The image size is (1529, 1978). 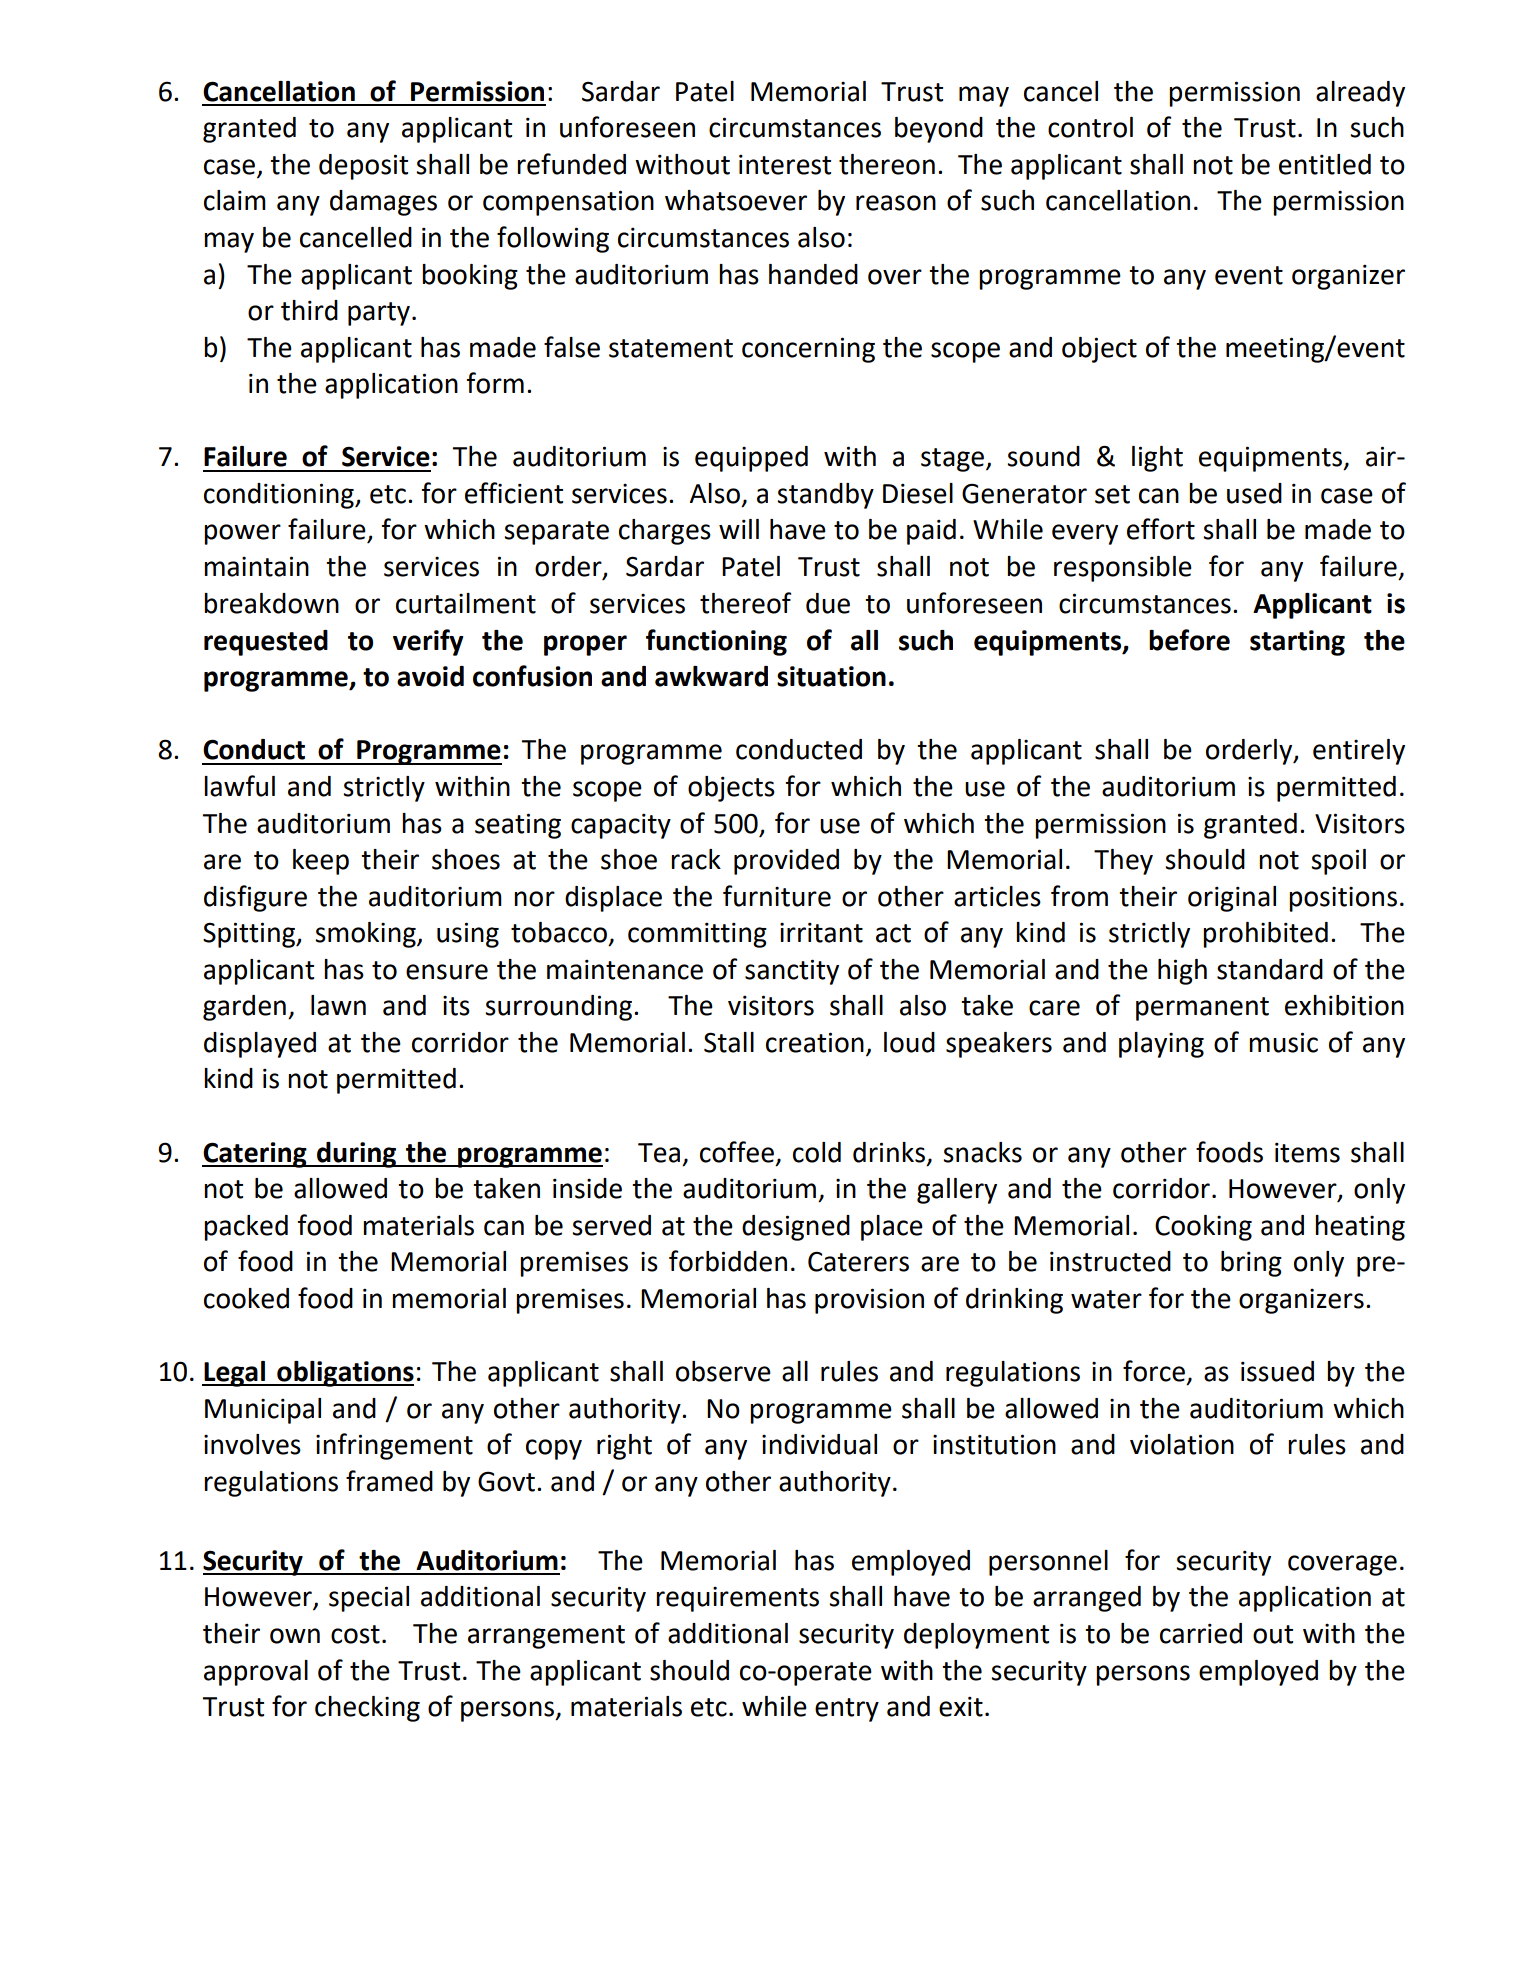 I want to click on deposit, so click(x=363, y=167).
